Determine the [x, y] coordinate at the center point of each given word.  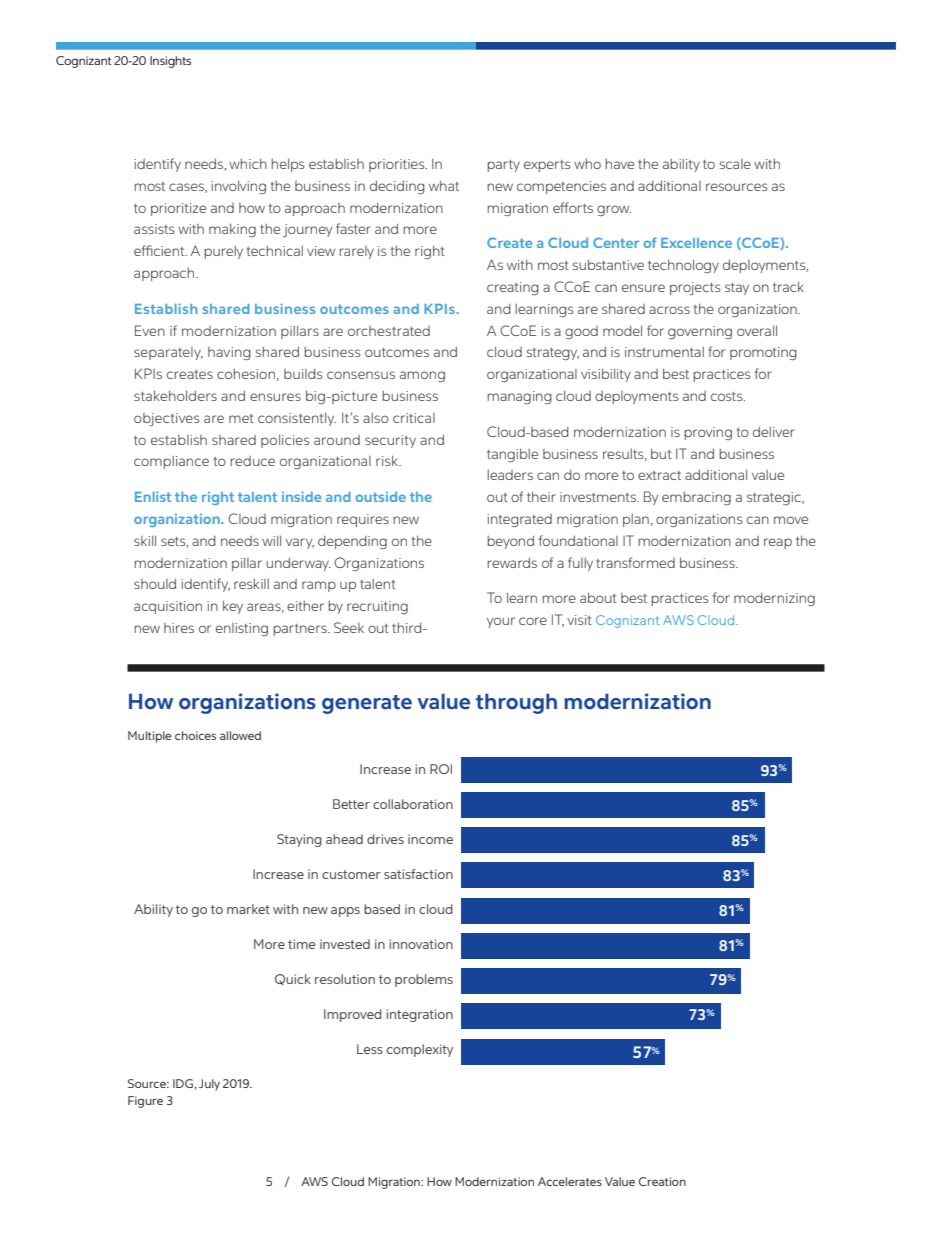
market [248, 909]
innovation [421, 944]
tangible [512, 455]
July [209, 1085]
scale [735, 164]
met [241, 418]
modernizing [774, 599]
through [516, 703]
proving [708, 433]
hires [179, 628]
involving [238, 187]
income [430, 839]
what [444, 185]
